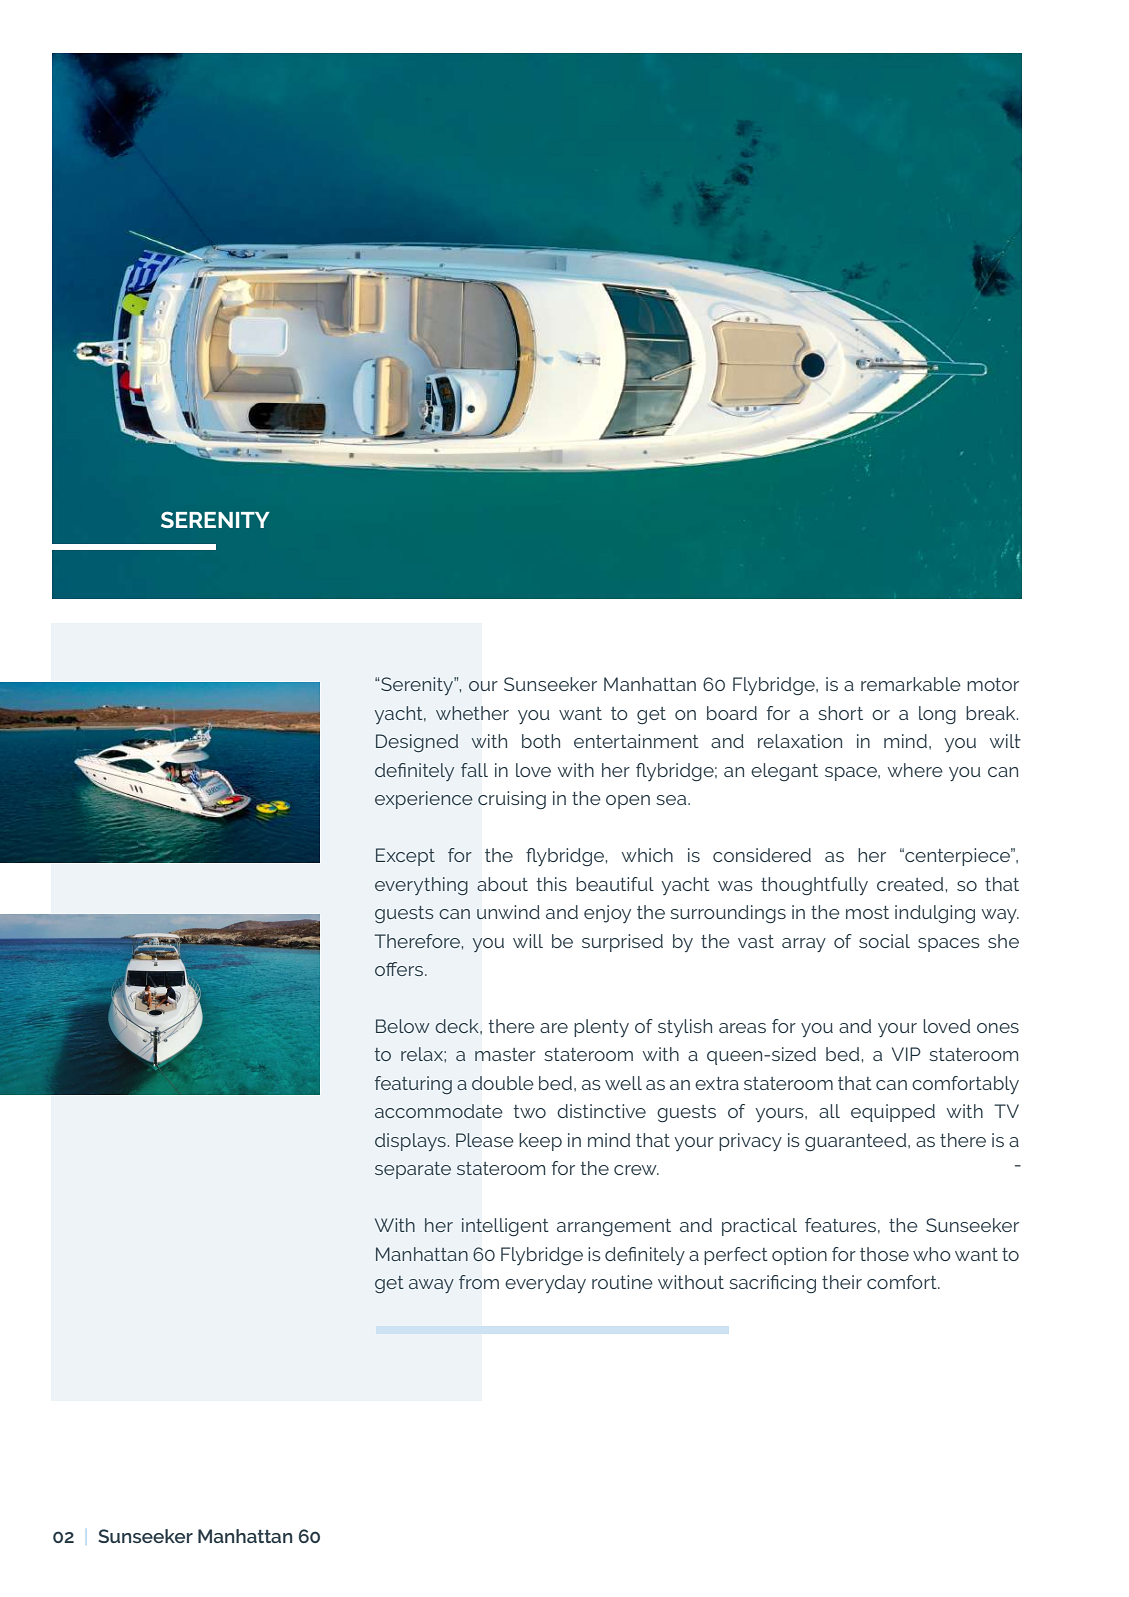 Image resolution: width=1129 pixels, height=1597 pixels. I want to click on social, so click(884, 941).
